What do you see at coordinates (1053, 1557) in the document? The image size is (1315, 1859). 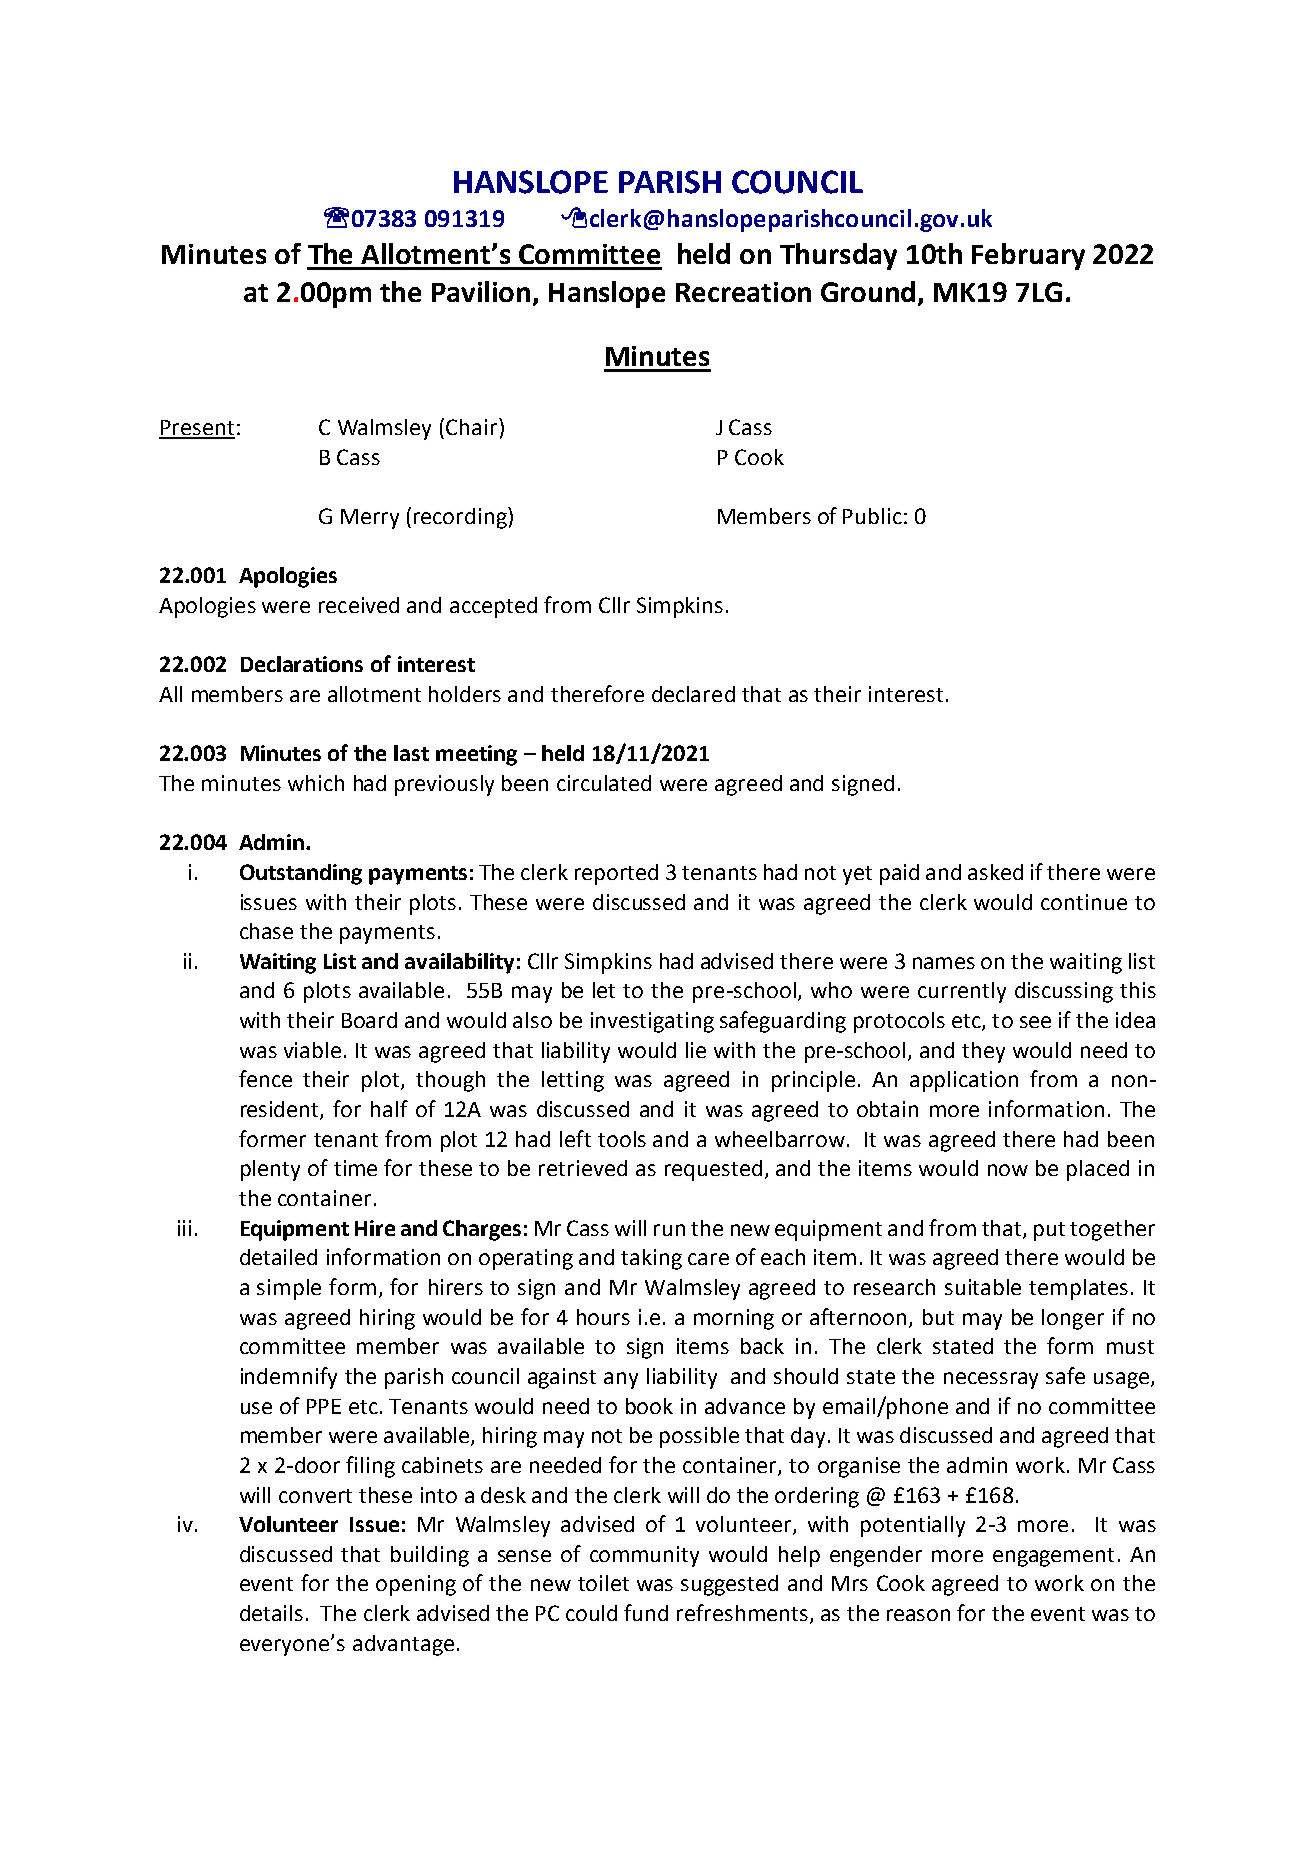 I see `engagement` at bounding box center [1053, 1557].
